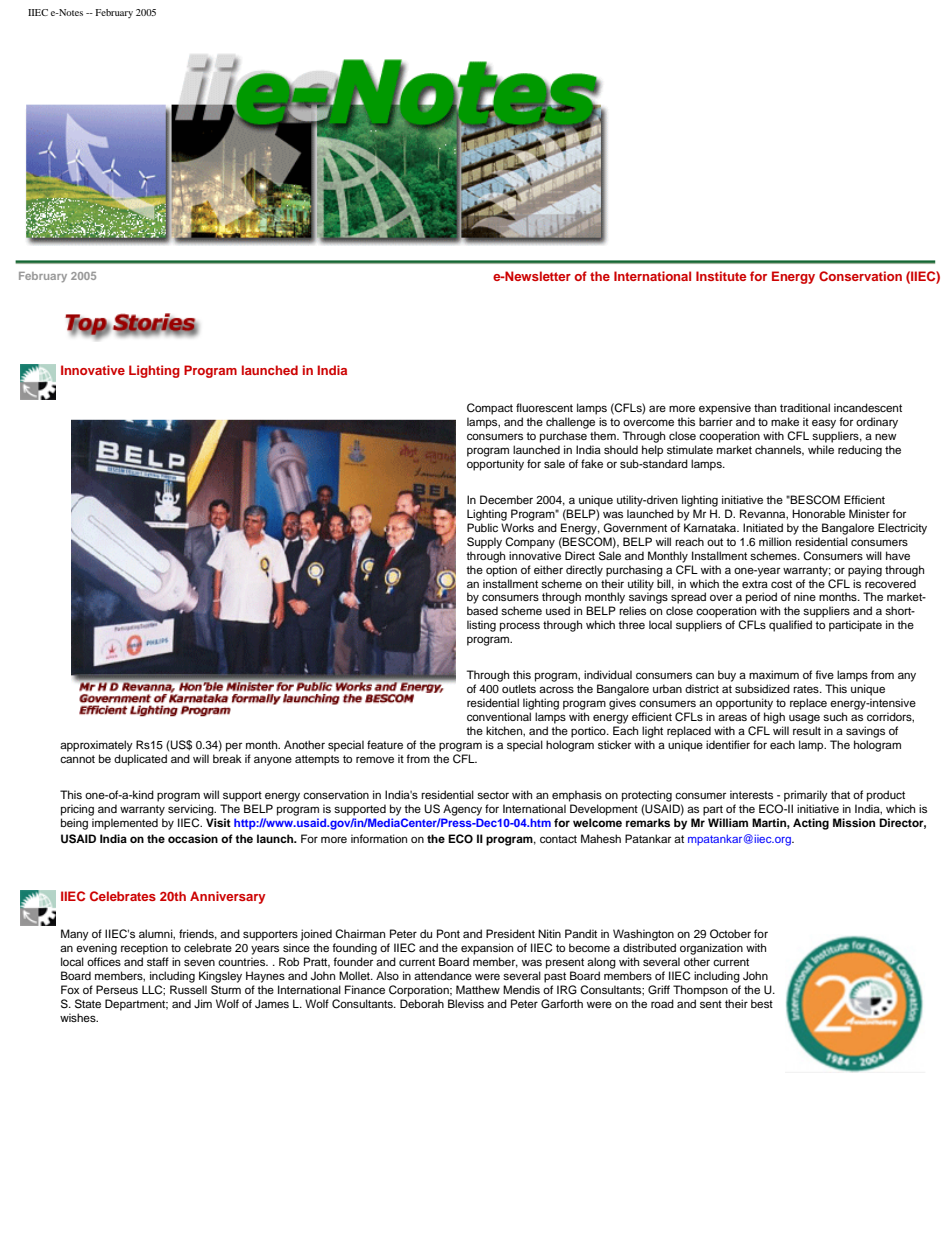 This document has width=952, height=1233. Describe the element at coordinates (188, 989) in the document. I see `Russell` at that location.
